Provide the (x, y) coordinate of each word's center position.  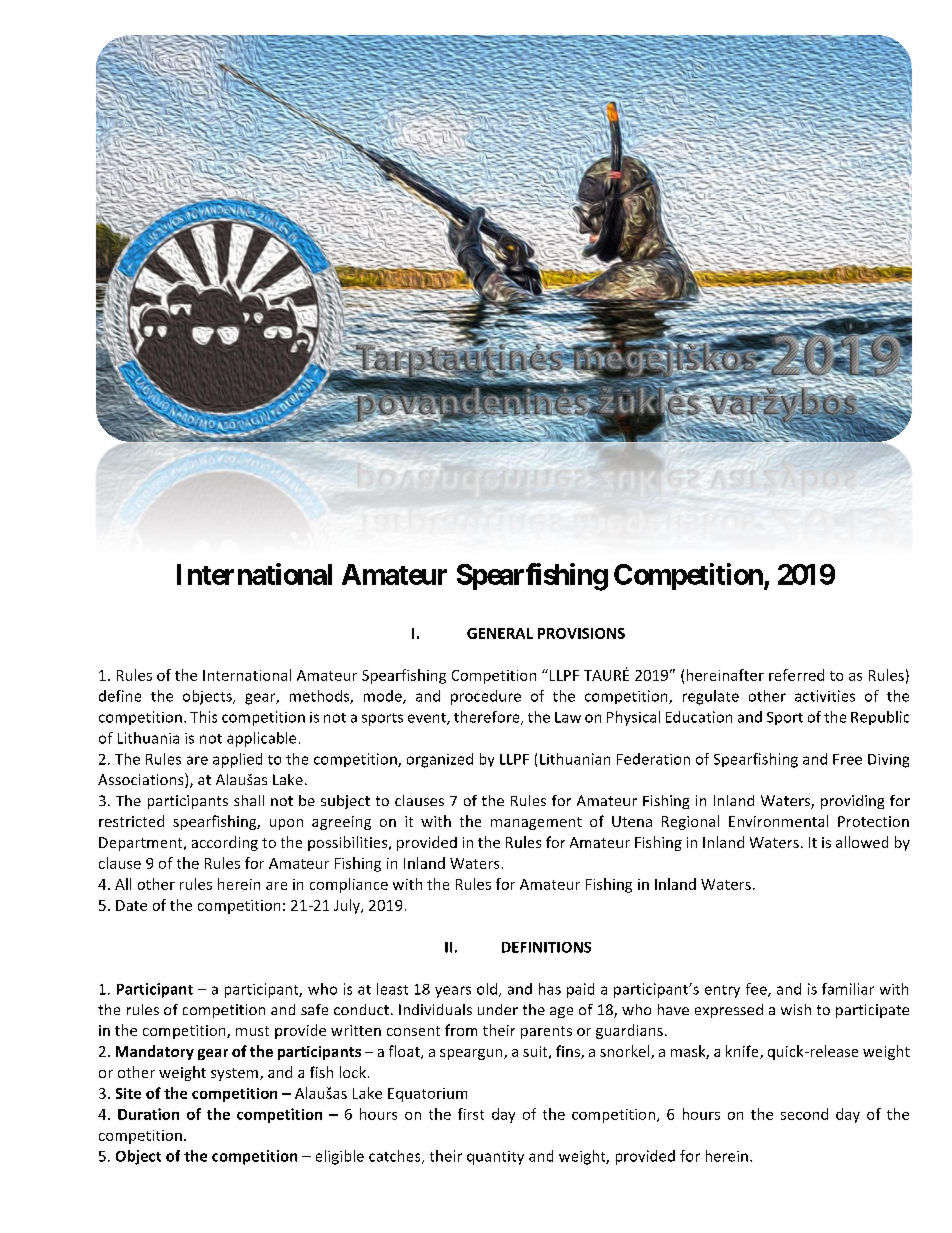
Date (131, 905)
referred (796, 675)
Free (847, 759)
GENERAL (500, 633)
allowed (862, 842)
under (498, 1009)
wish (796, 1009)
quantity (495, 1158)
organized (440, 760)
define (120, 696)
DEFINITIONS (546, 947)
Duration (148, 1114)
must (252, 1031)
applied (237, 760)
